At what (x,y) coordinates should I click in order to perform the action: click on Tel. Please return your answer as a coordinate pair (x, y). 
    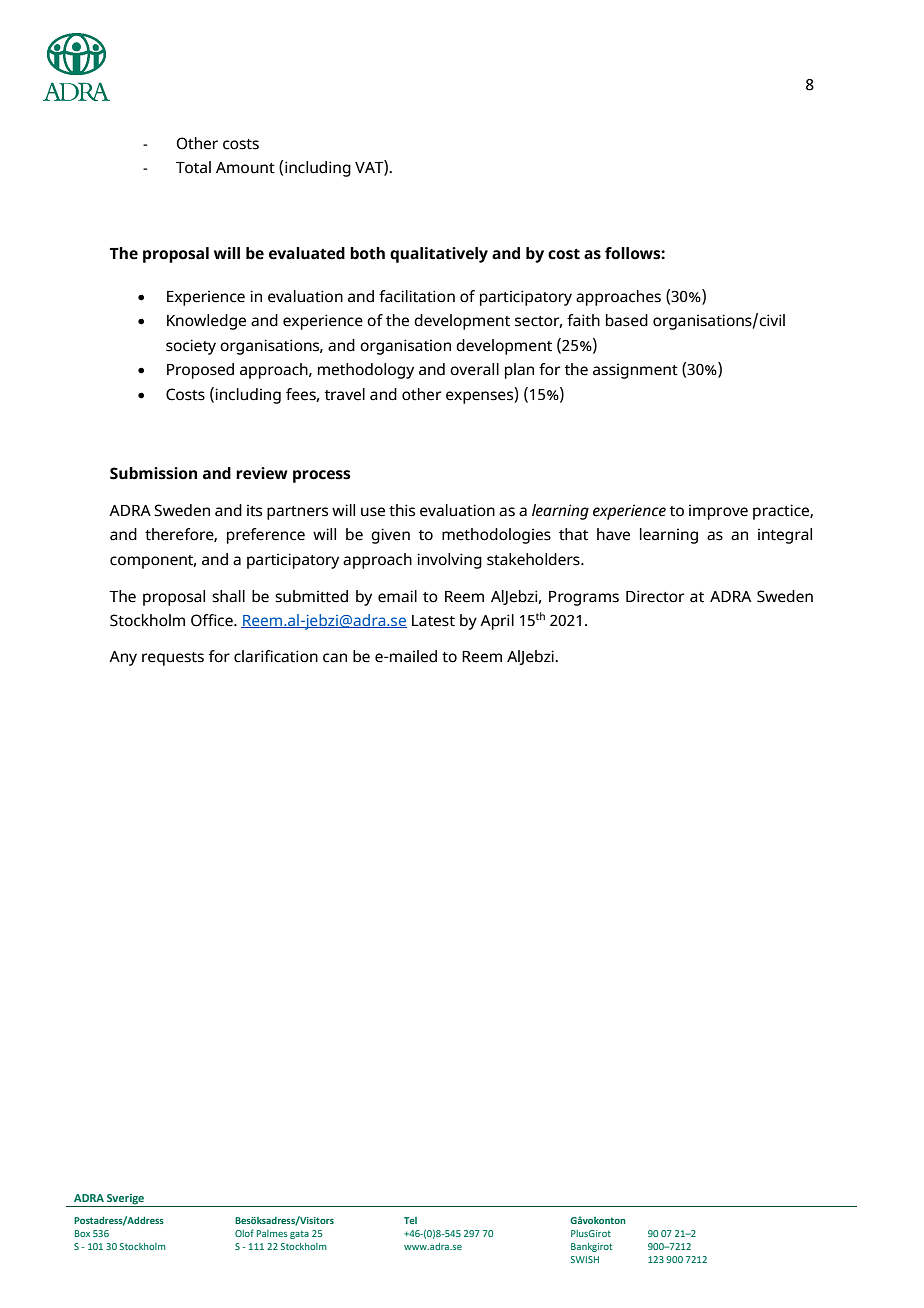
    Looking at the image, I should click on (410, 1220).
